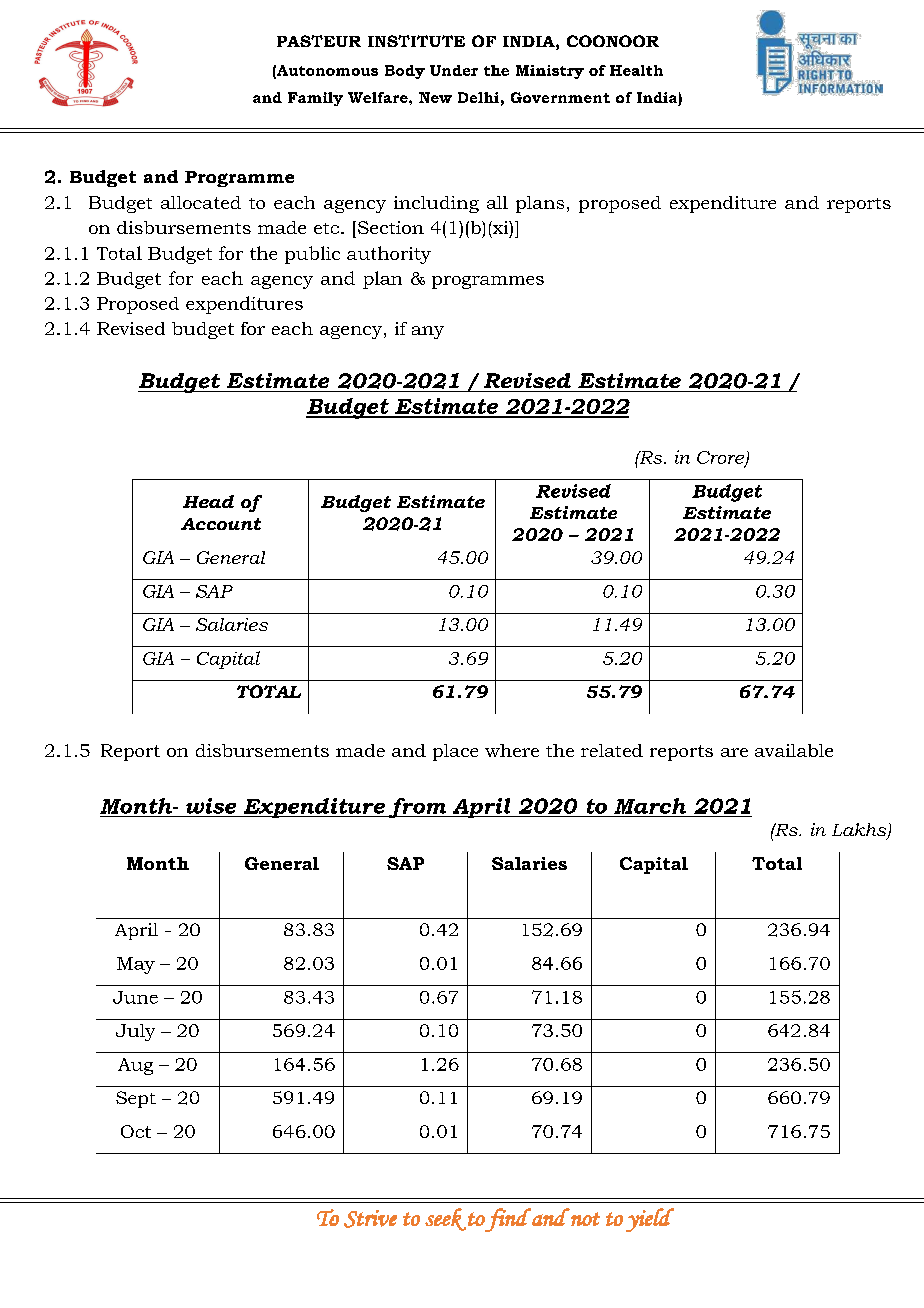 The height and width of the document is (1308, 924). Describe the element at coordinates (135, 1066) in the document. I see `Aug` at that location.
